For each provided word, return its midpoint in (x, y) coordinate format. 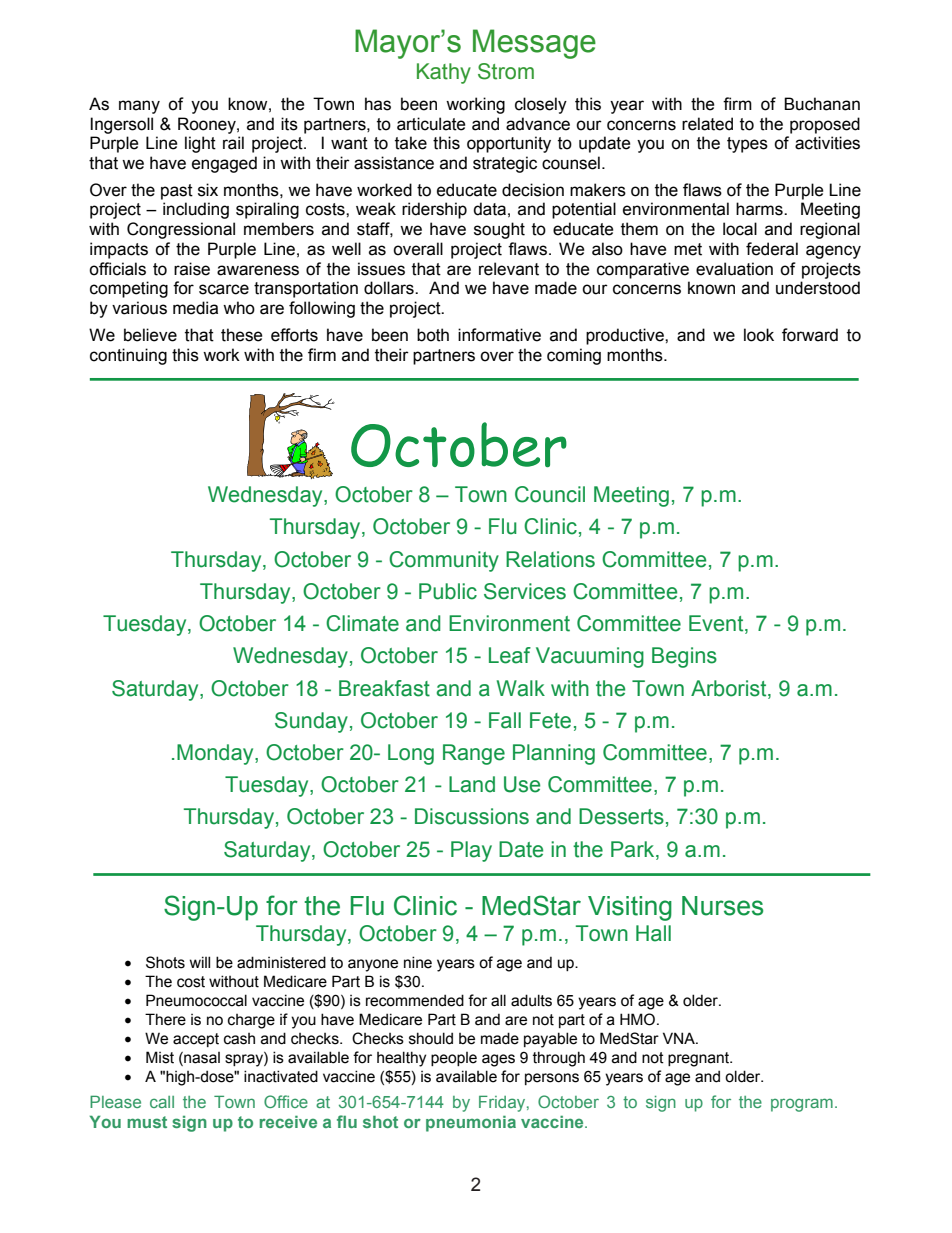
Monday (216, 754)
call (162, 1102)
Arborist (730, 688)
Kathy (444, 73)
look (759, 335)
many (139, 107)
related (707, 124)
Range (474, 754)
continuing (128, 356)
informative (499, 335)
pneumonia (471, 1123)
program (802, 1105)
